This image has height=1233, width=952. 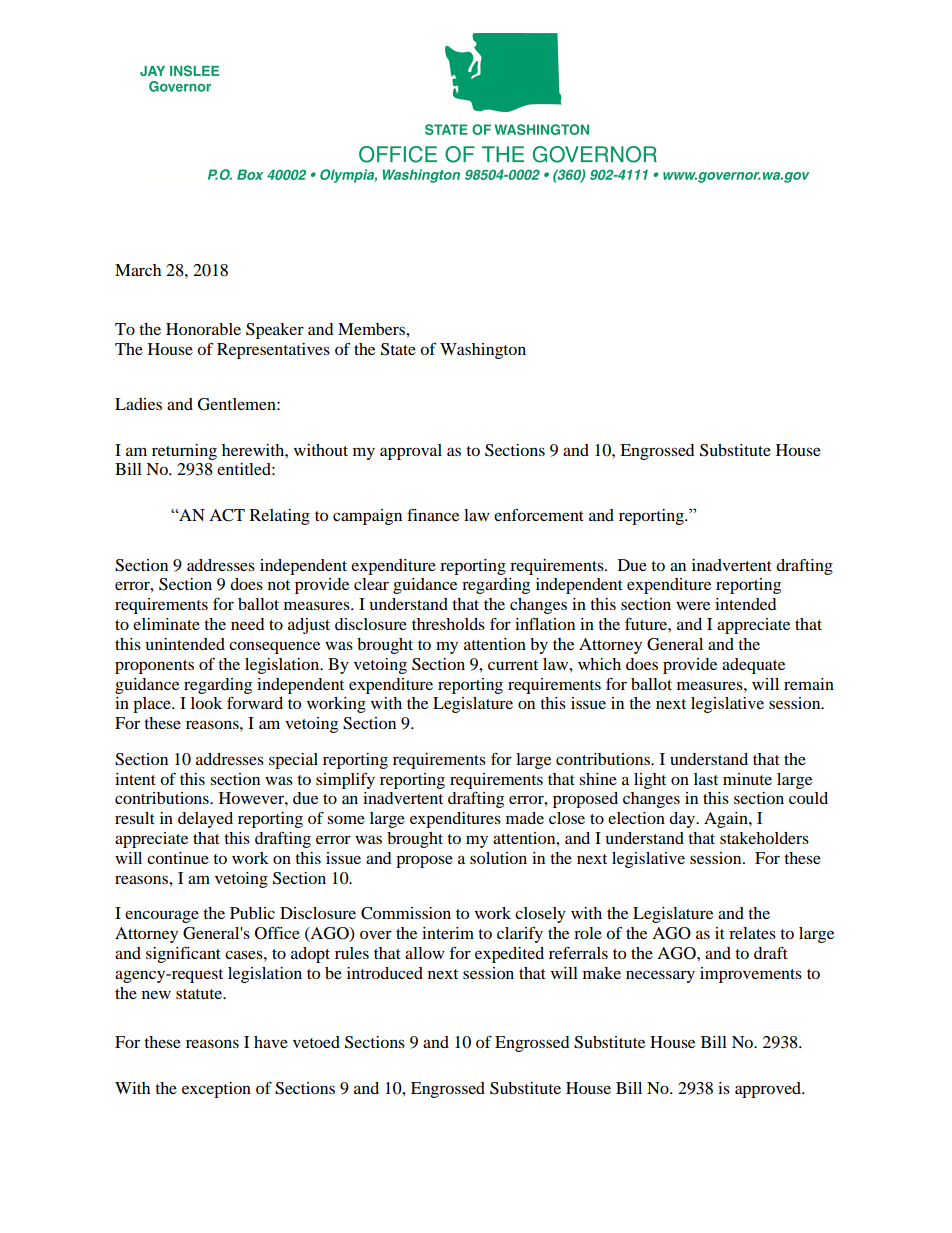 I want to click on exception, so click(x=216, y=1090).
